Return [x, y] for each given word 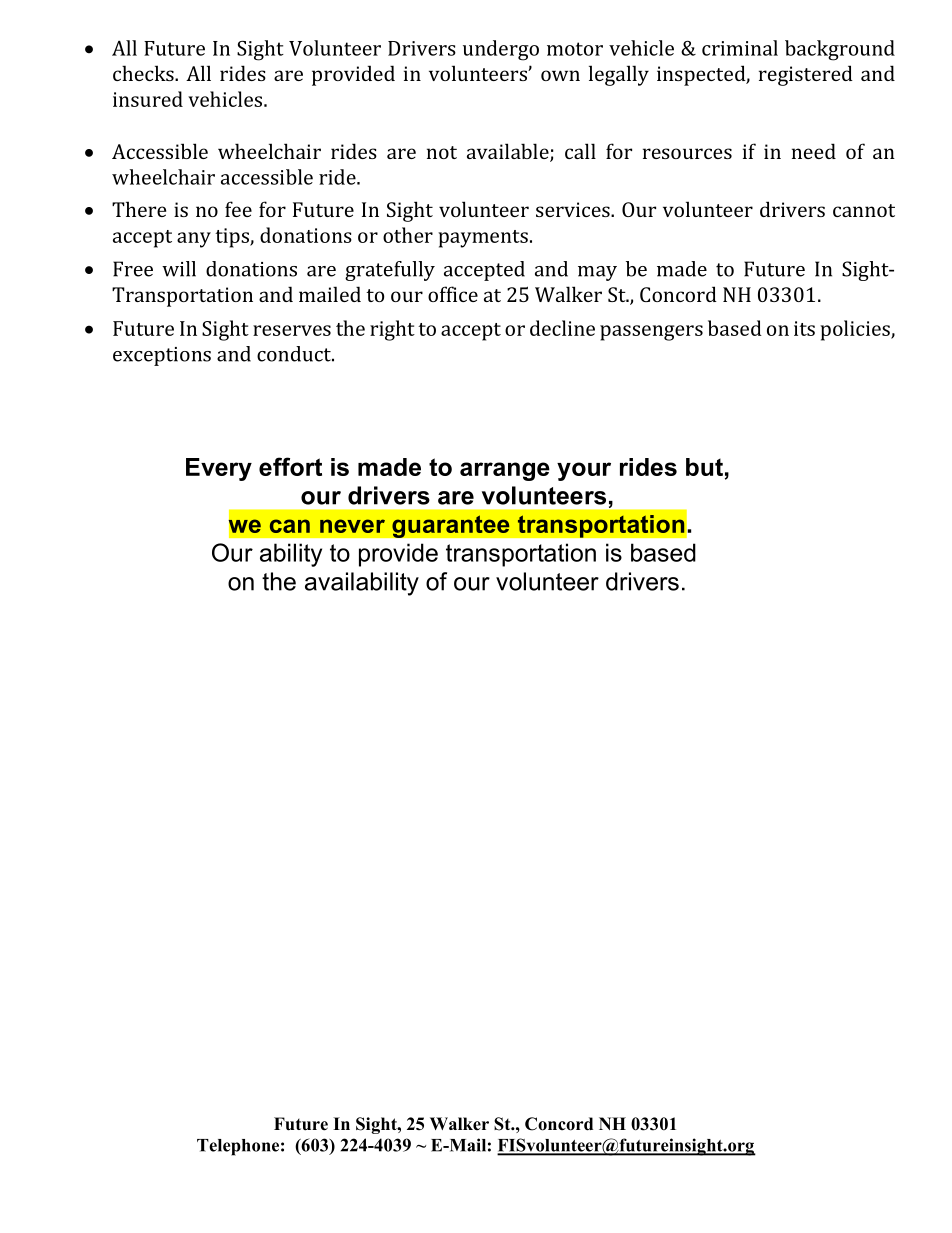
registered [806, 75]
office [453, 294]
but [704, 467]
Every [219, 469]
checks [144, 73]
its [804, 328]
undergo [501, 50]
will [179, 269]
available [509, 152]
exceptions [162, 356]
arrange [505, 471]
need [814, 151]
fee [238, 209]
